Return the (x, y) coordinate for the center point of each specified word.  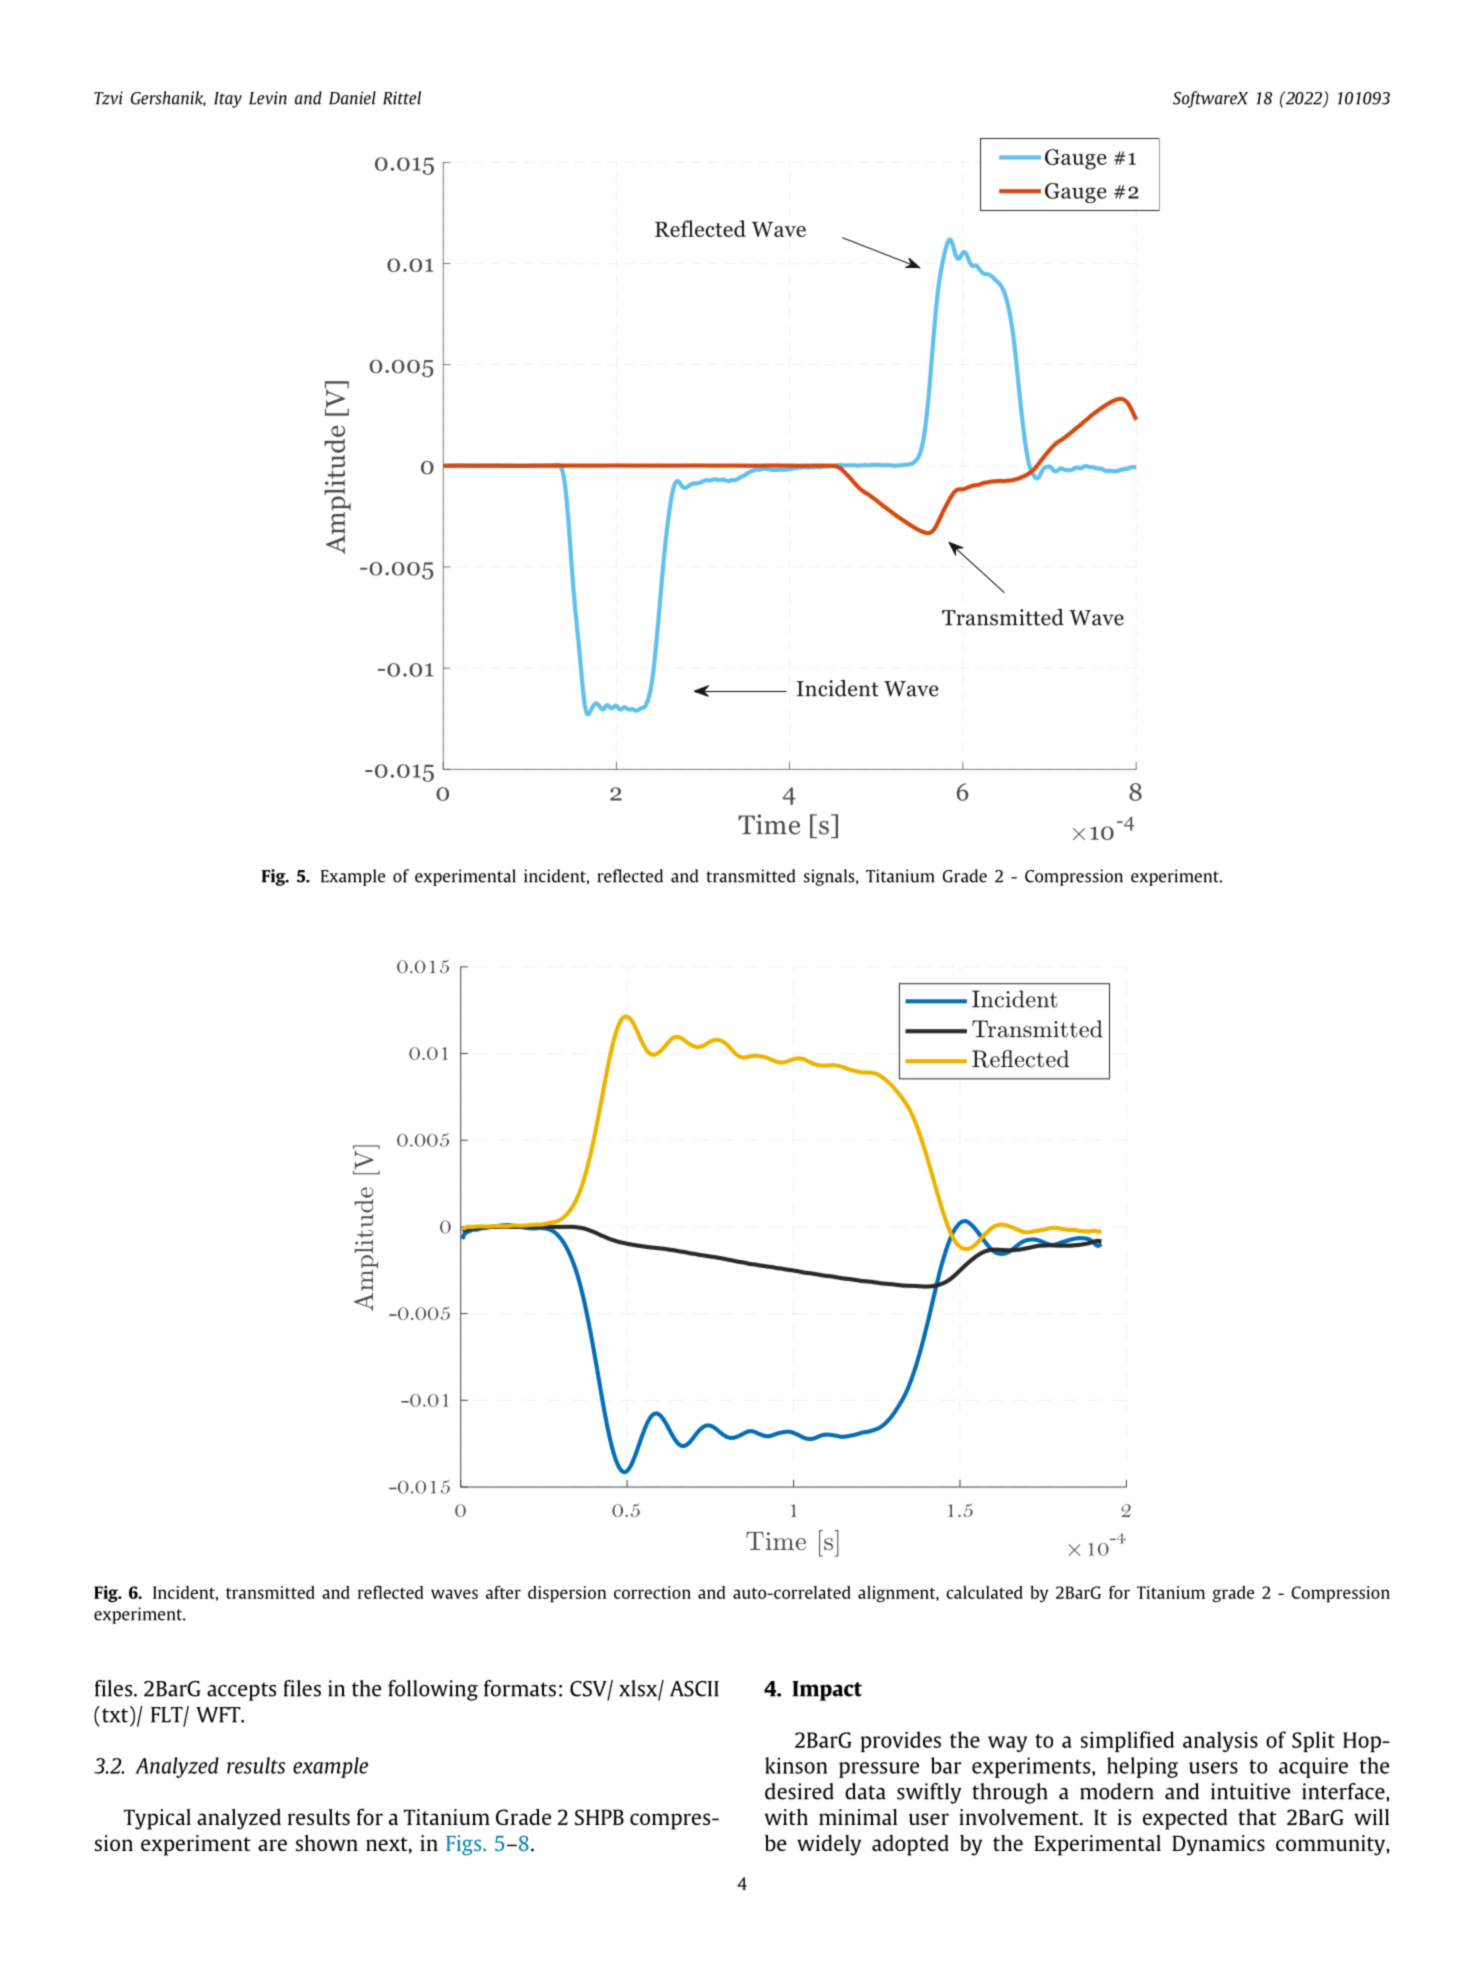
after (503, 1592)
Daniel (352, 98)
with (786, 1817)
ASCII (694, 1689)
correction (652, 1592)
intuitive (1251, 1791)
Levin (268, 98)
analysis (1220, 1741)
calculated (984, 1592)
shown (327, 1843)
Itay (228, 100)
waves (454, 1594)
